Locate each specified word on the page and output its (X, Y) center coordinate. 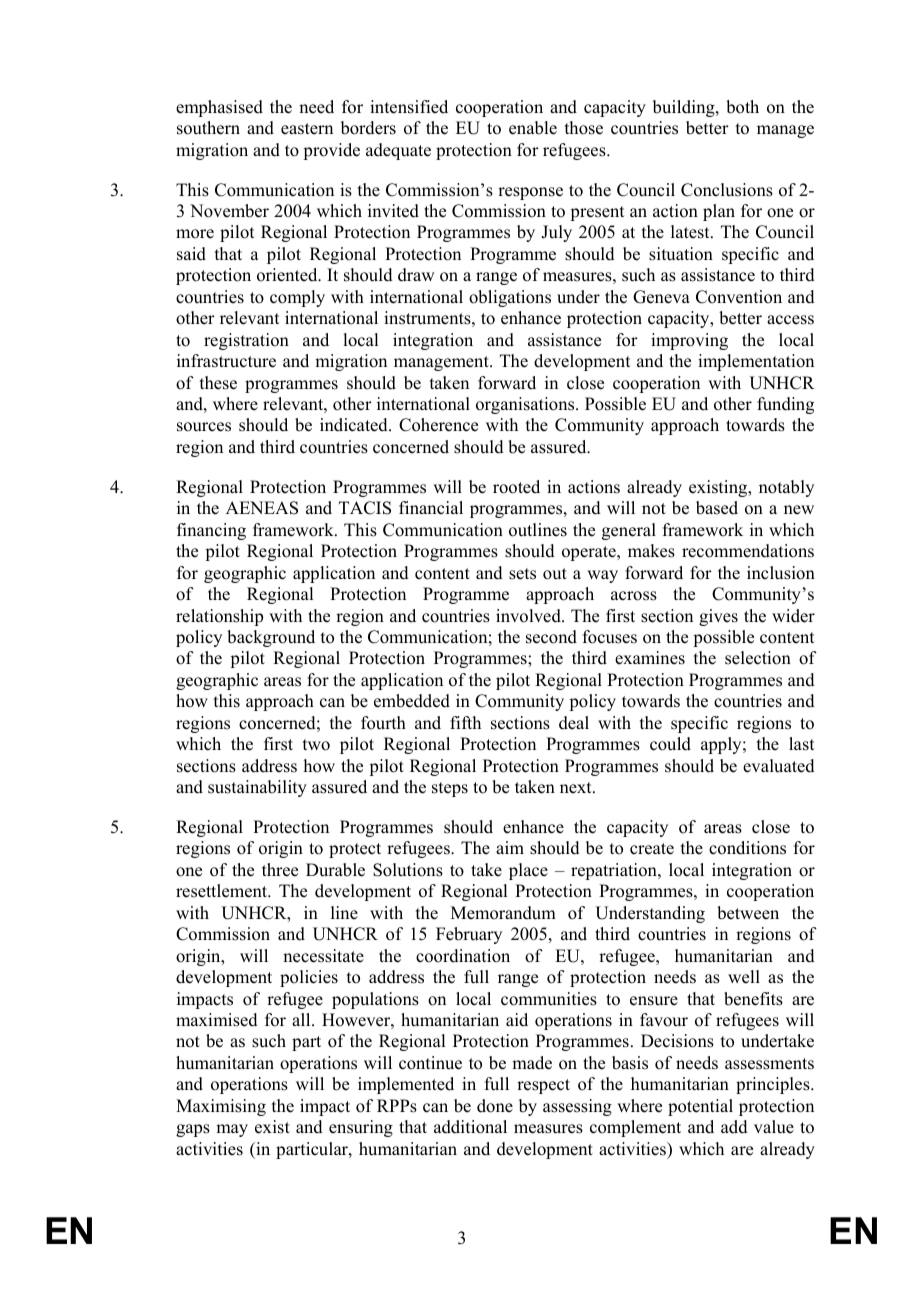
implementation (756, 362)
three (280, 870)
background (271, 638)
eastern (307, 129)
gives (718, 617)
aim (510, 847)
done (495, 1106)
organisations (526, 405)
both (742, 107)
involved (529, 616)
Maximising (221, 1107)
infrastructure (226, 361)
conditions (747, 848)
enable (533, 128)
